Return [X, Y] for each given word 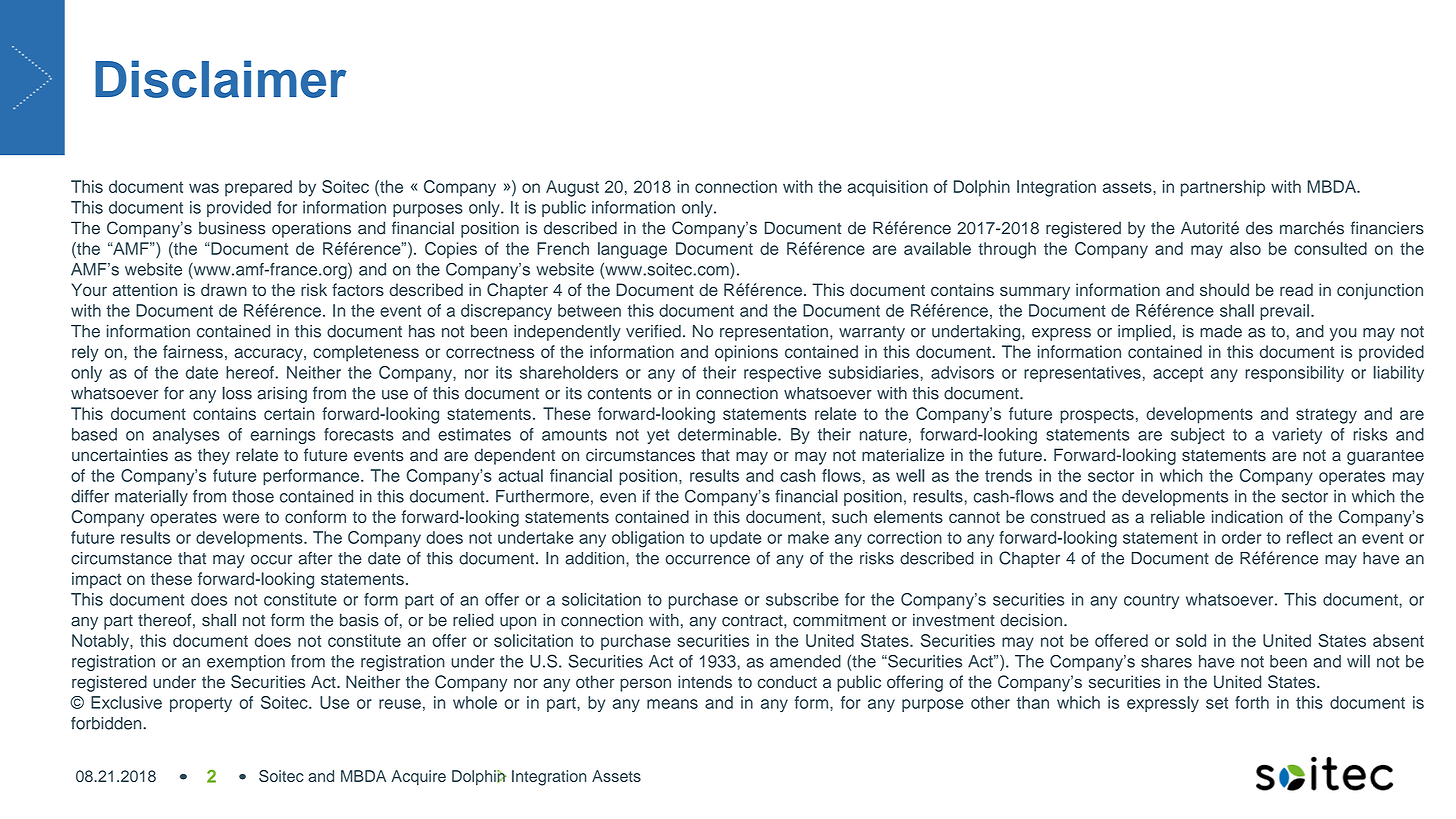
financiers [1387, 228]
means [672, 704]
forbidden [107, 723]
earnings [283, 436]
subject [1198, 436]
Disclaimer [221, 79]
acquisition [887, 188]
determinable [728, 434]
